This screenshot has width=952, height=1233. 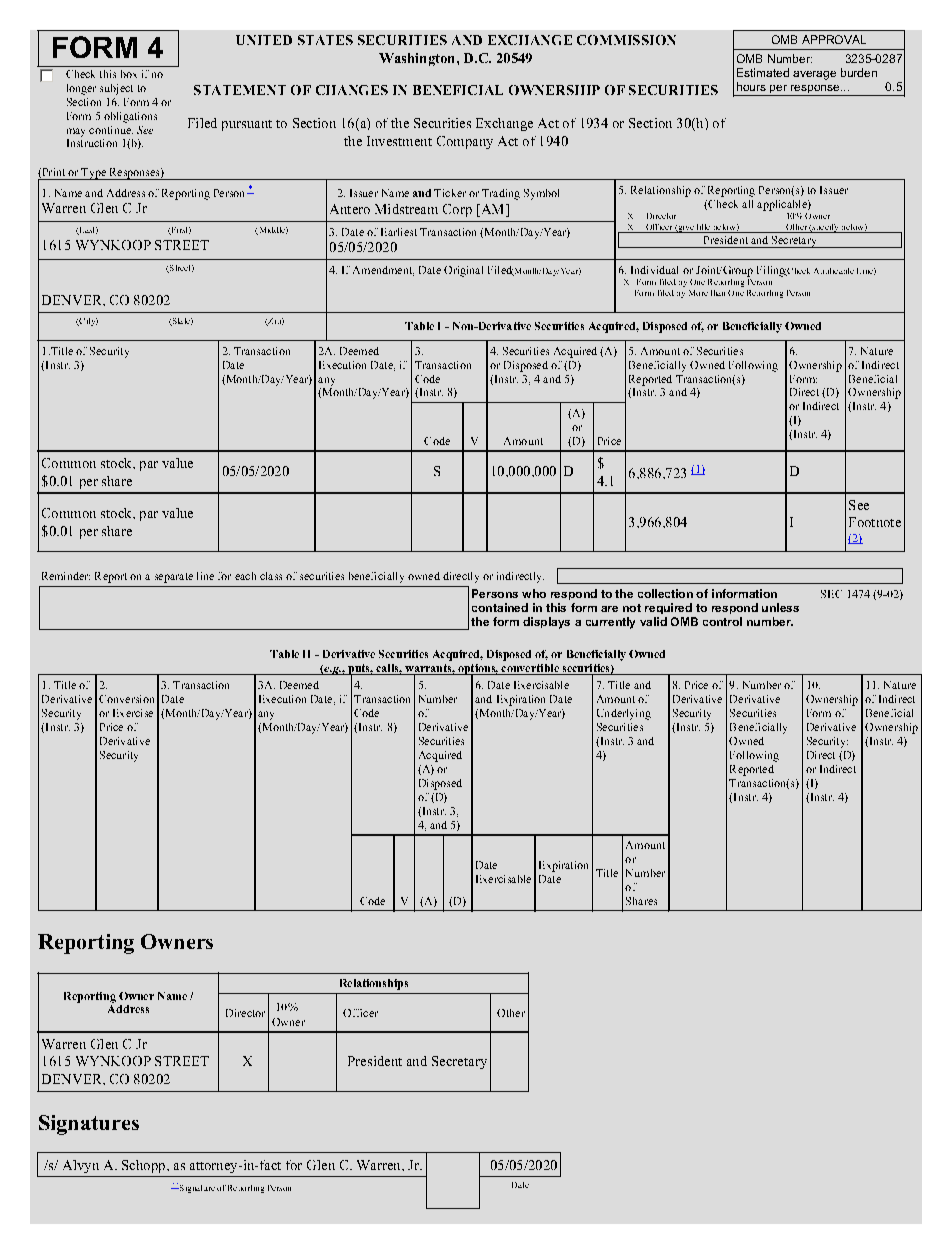 What do you see at coordinates (763, 72) in the screenshot?
I see `Estimated` at bounding box center [763, 72].
